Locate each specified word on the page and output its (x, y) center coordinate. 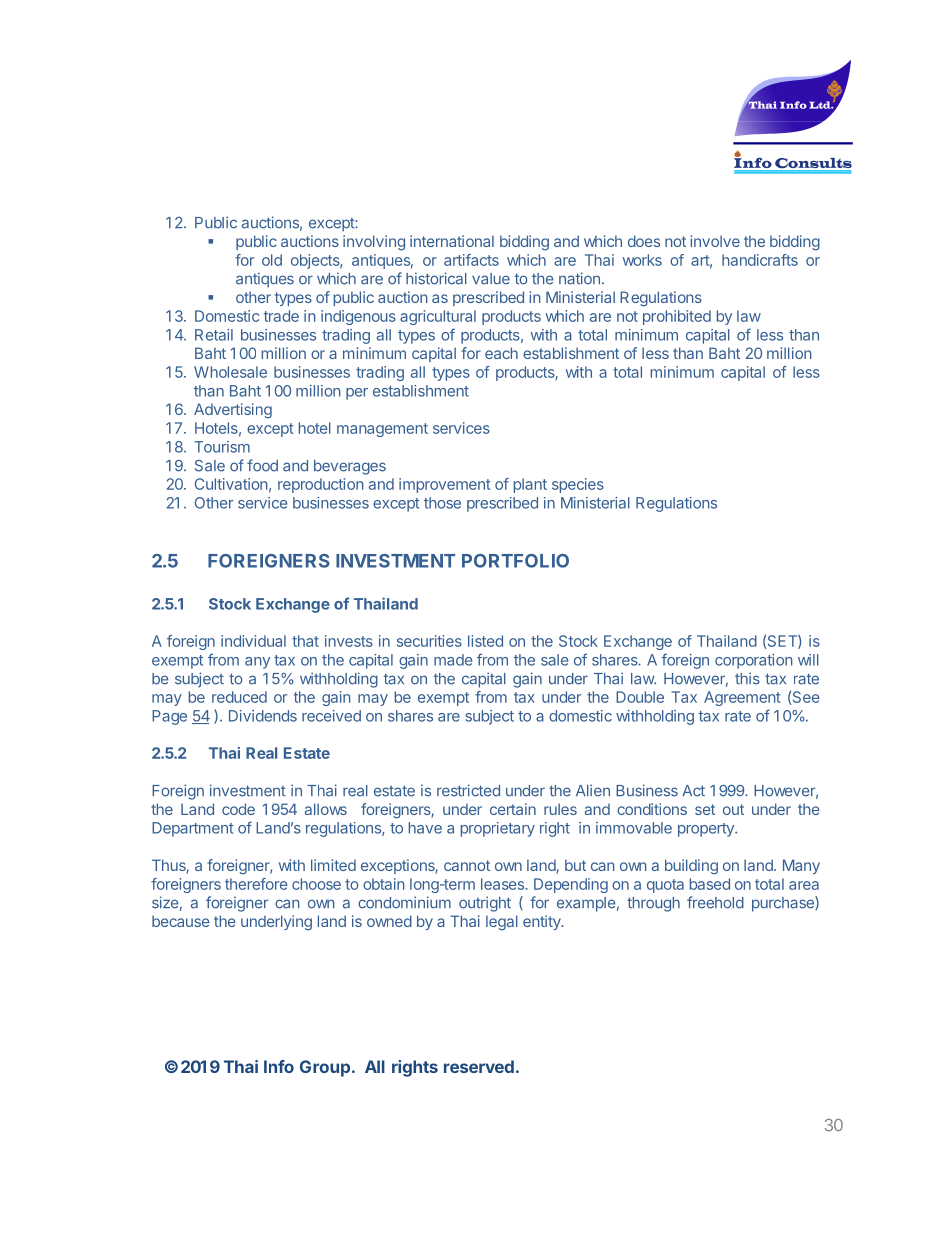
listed (485, 641)
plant (530, 485)
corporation (754, 661)
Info (279, 1066)
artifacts (471, 260)
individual (253, 641)
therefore (256, 884)
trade (281, 316)
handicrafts (760, 260)
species (578, 485)
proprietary (498, 829)
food (262, 465)
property (707, 830)
